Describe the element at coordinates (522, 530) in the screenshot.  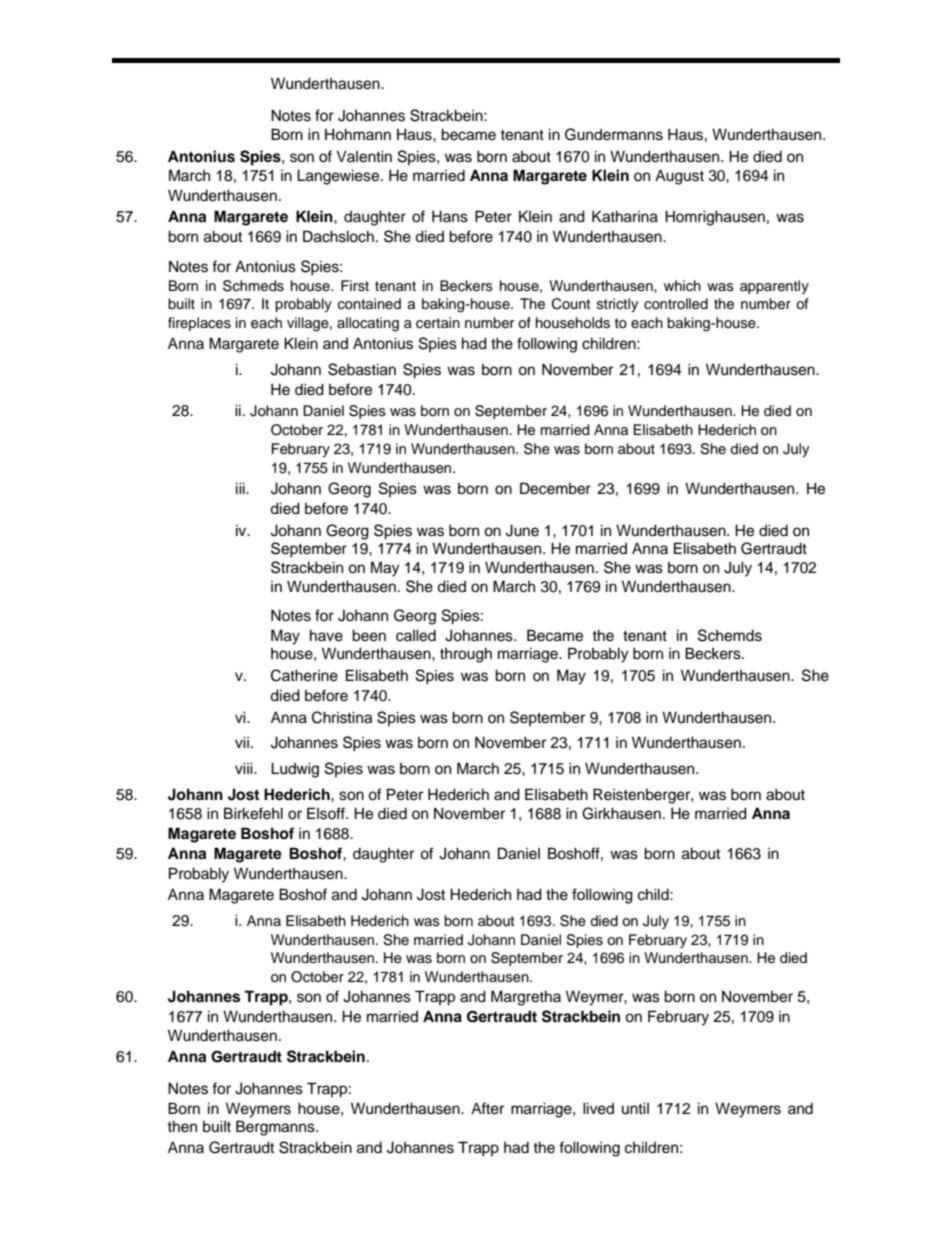
I see `June` at that location.
